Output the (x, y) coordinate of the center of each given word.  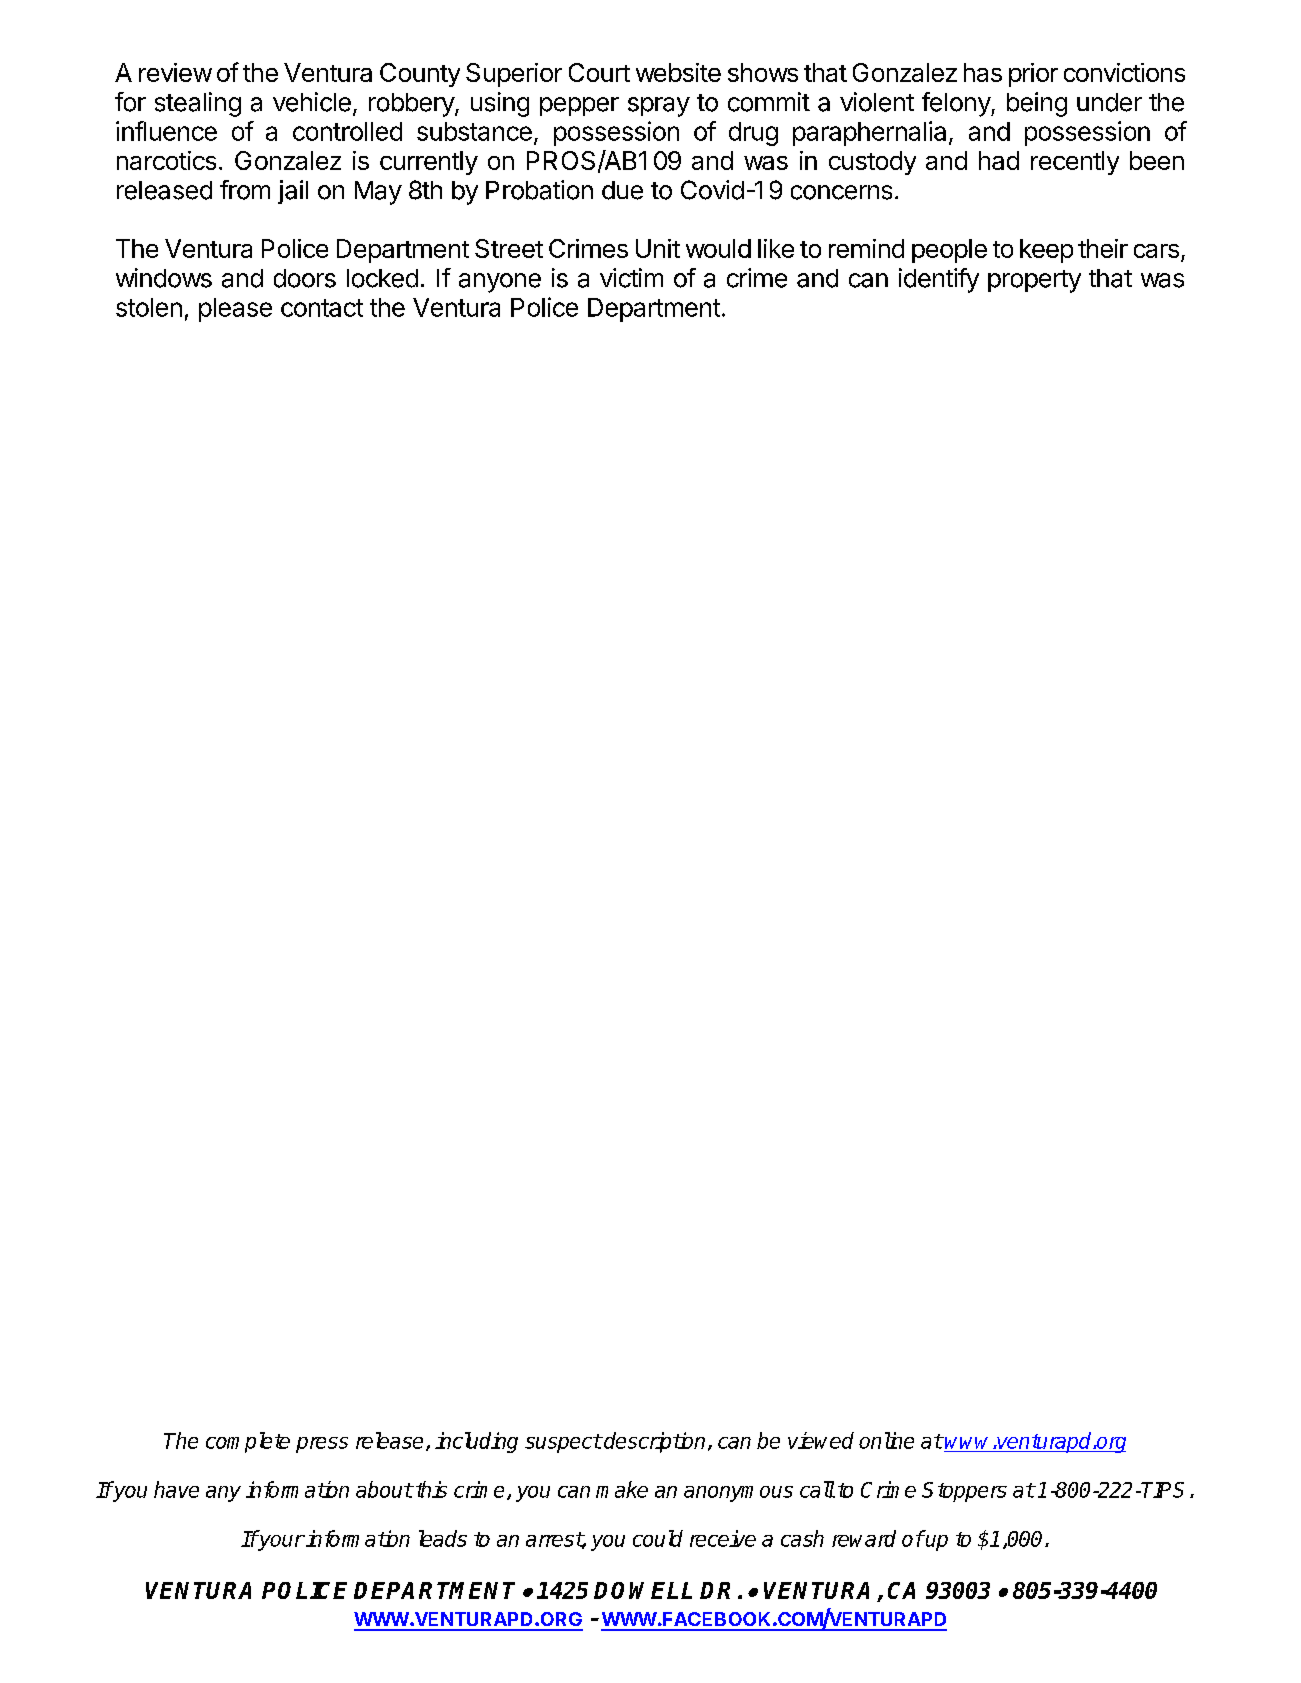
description (653, 1442)
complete (248, 1442)
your (281, 1543)
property (1034, 281)
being (1037, 104)
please (235, 310)
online (886, 1440)
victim (631, 278)
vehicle (312, 102)
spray (659, 107)
